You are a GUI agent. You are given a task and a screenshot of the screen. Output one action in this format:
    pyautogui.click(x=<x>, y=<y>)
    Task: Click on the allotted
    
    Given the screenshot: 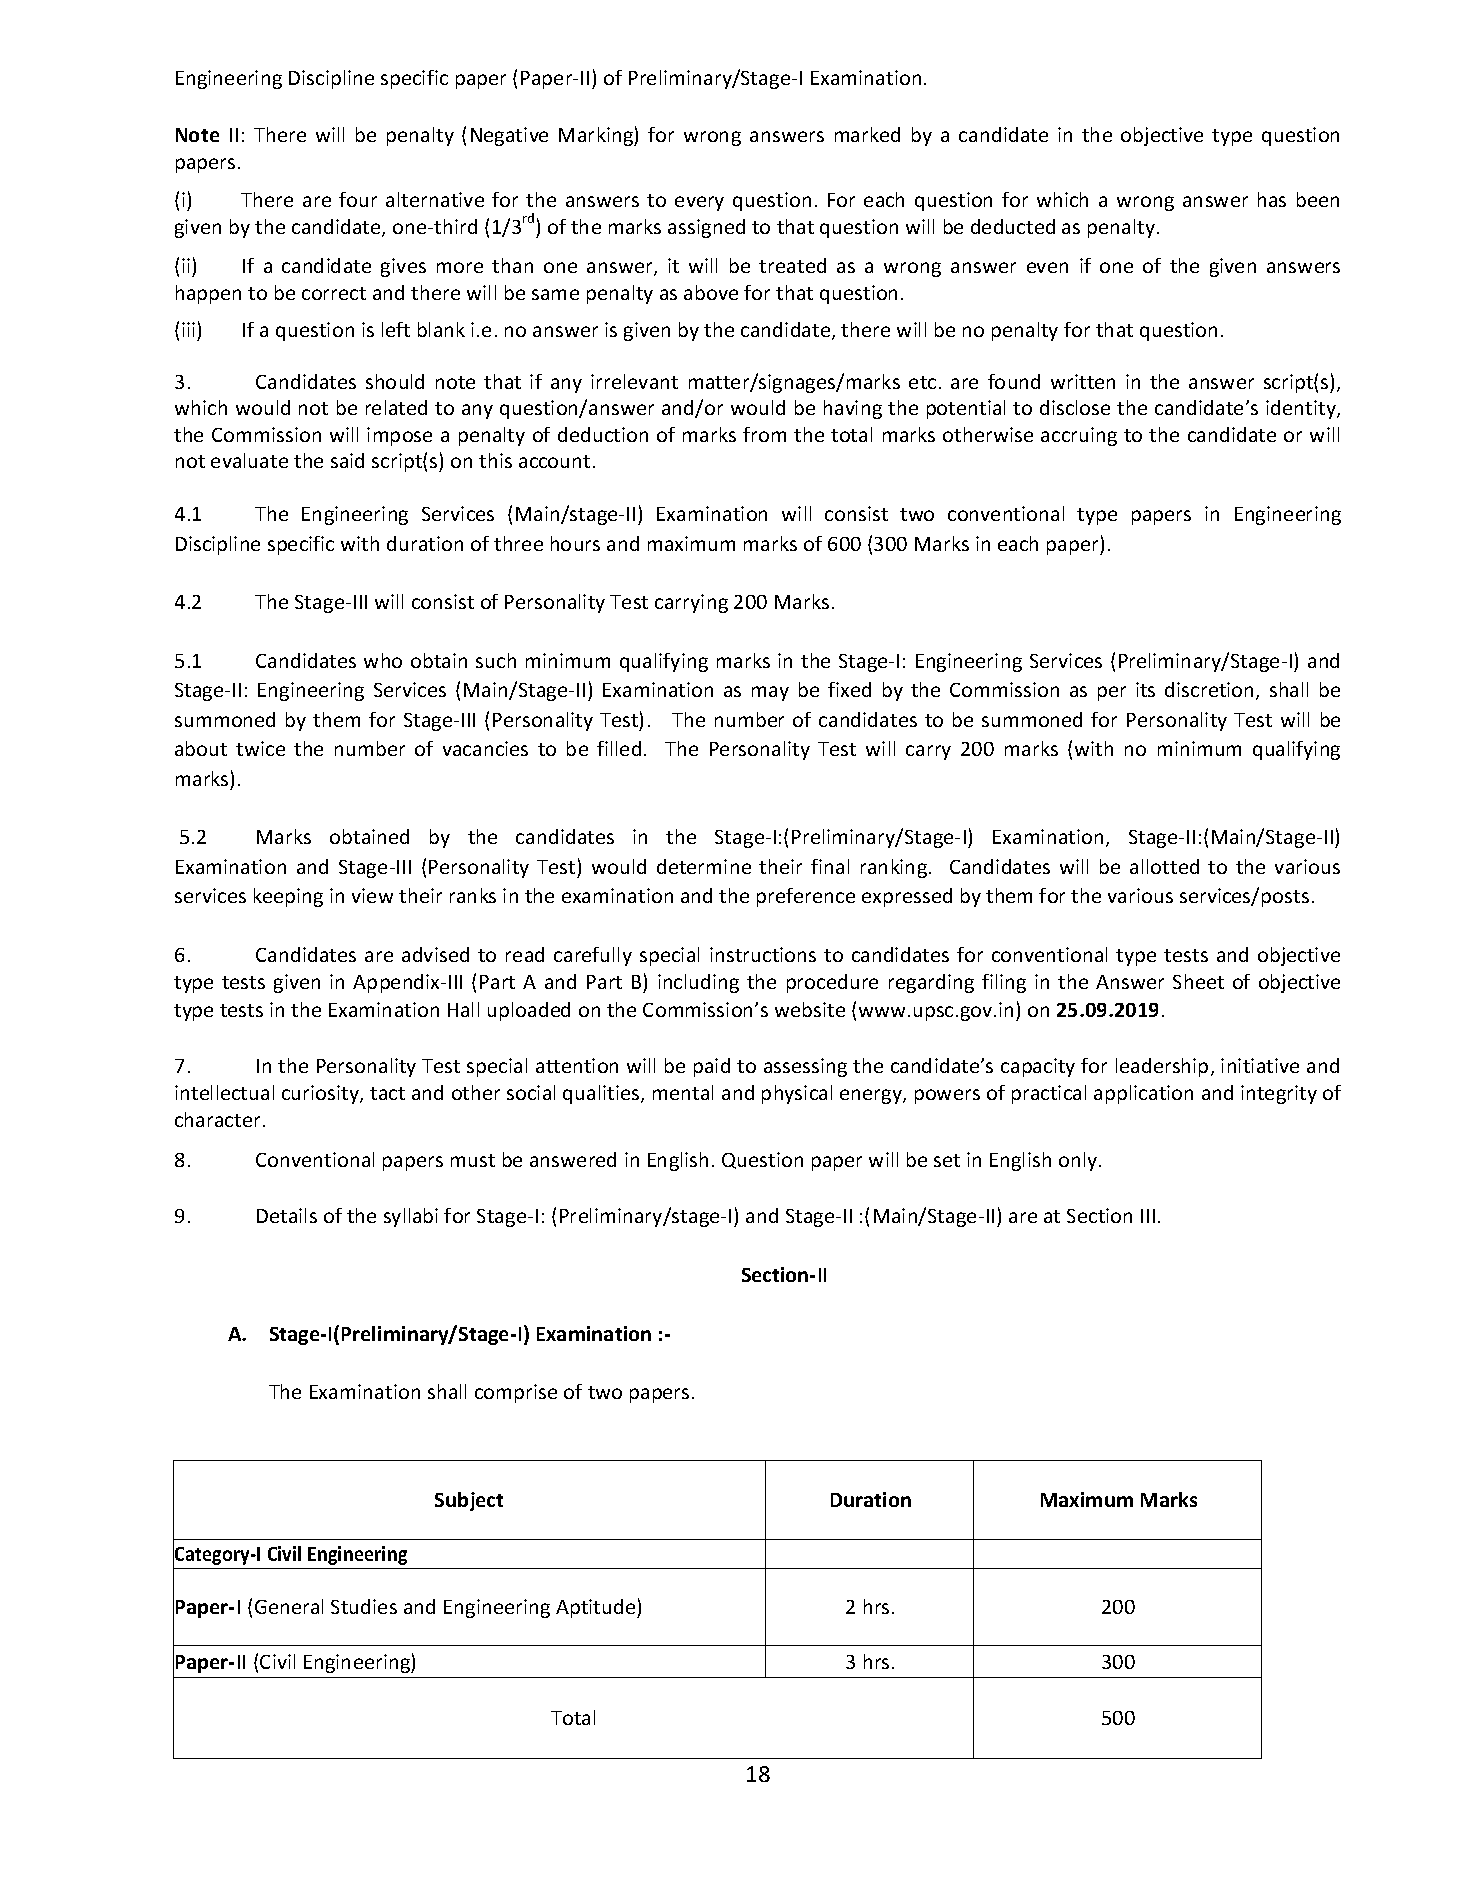 What is the action you would take?
    pyautogui.click(x=1164, y=866)
